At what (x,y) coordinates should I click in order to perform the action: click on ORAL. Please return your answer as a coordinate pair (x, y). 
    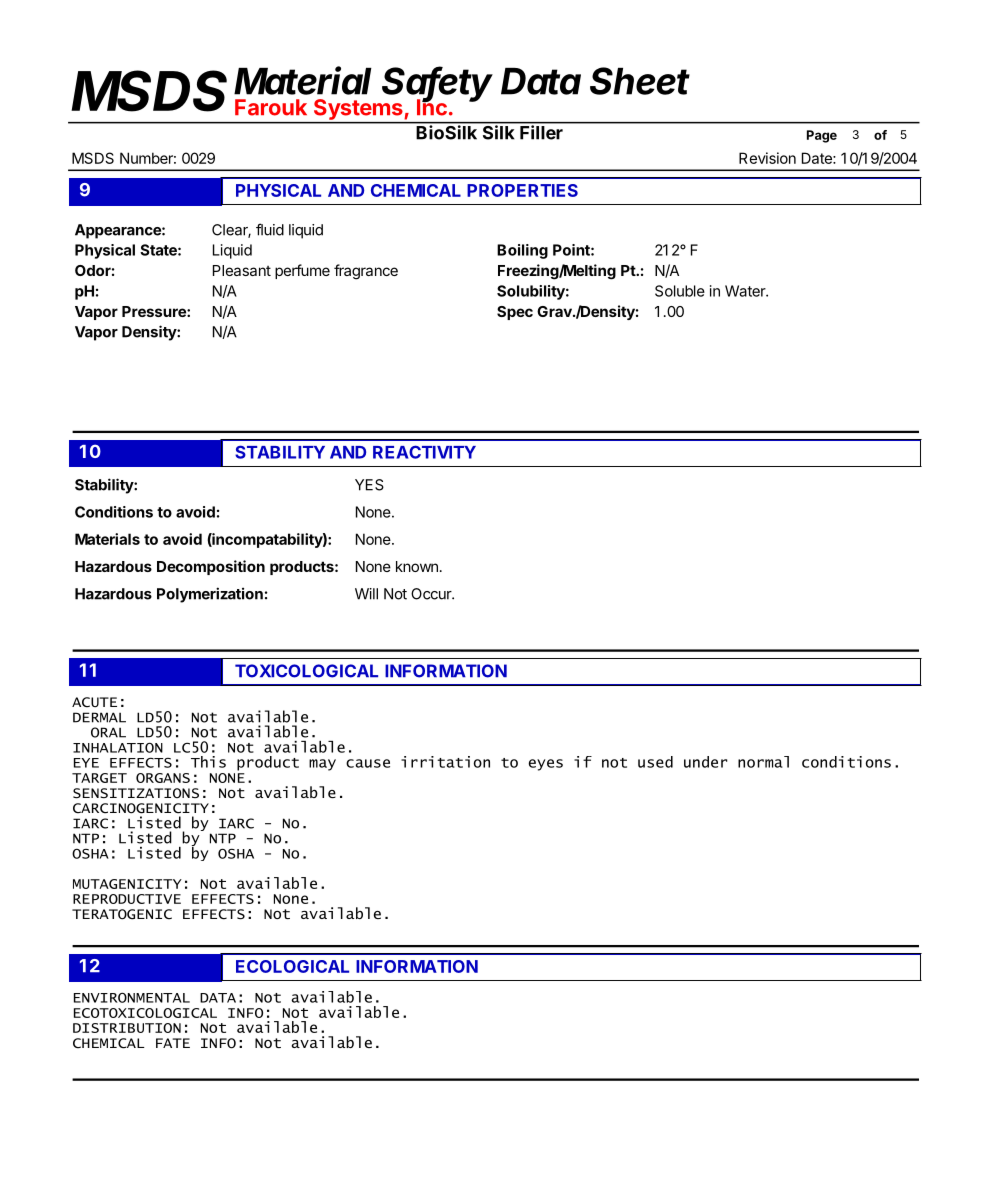
    Looking at the image, I should click on (108, 732).
